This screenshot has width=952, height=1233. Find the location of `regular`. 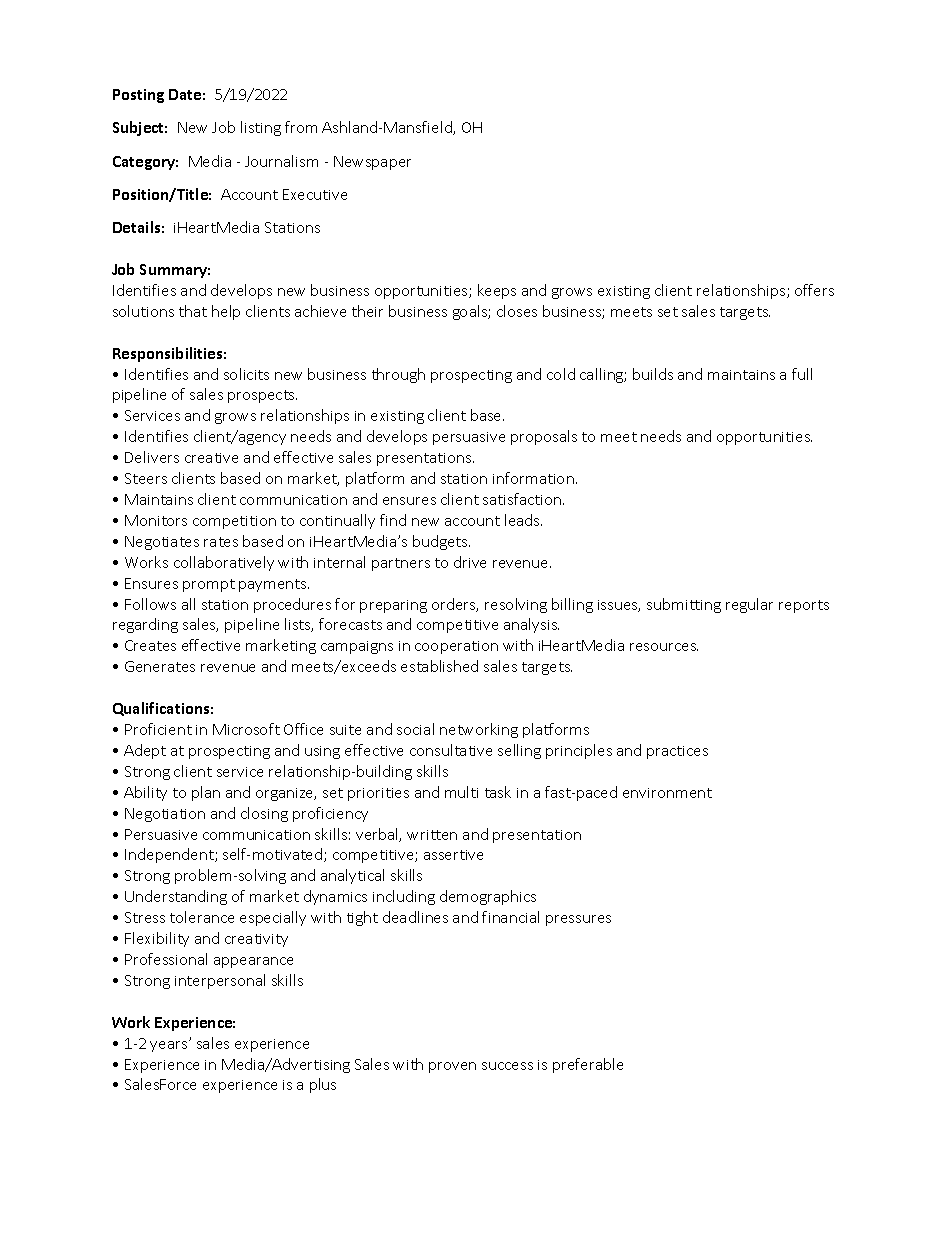

regular is located at coordinates (749, 605).
